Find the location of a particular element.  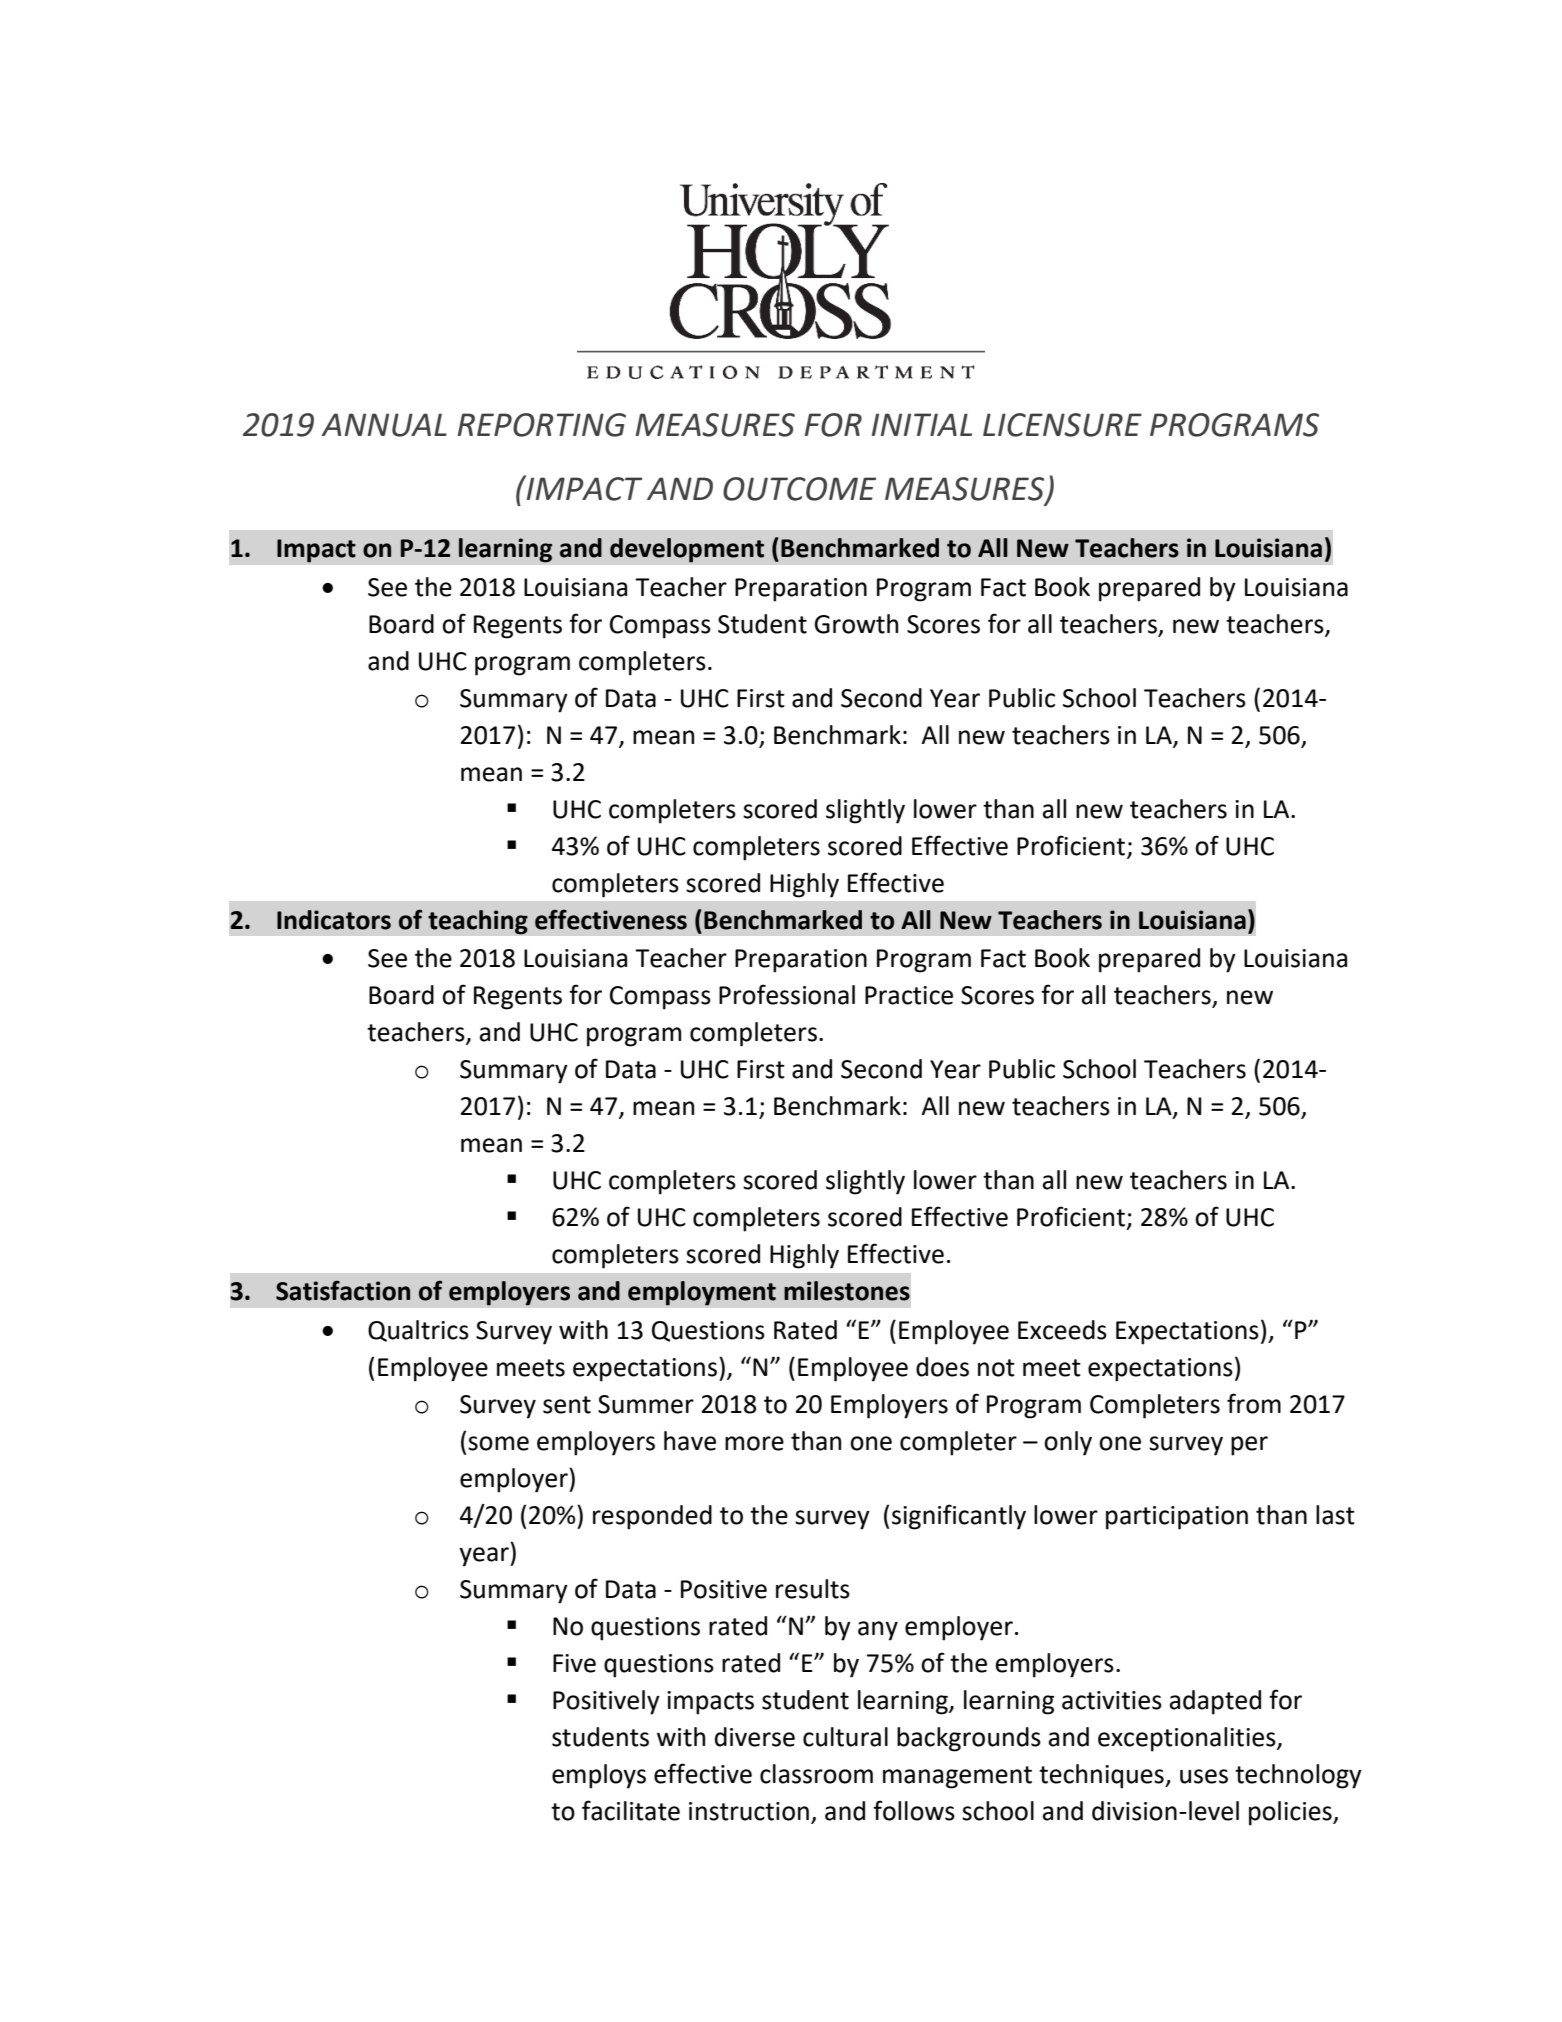

classroom is located at coordinates (816, 1774).
